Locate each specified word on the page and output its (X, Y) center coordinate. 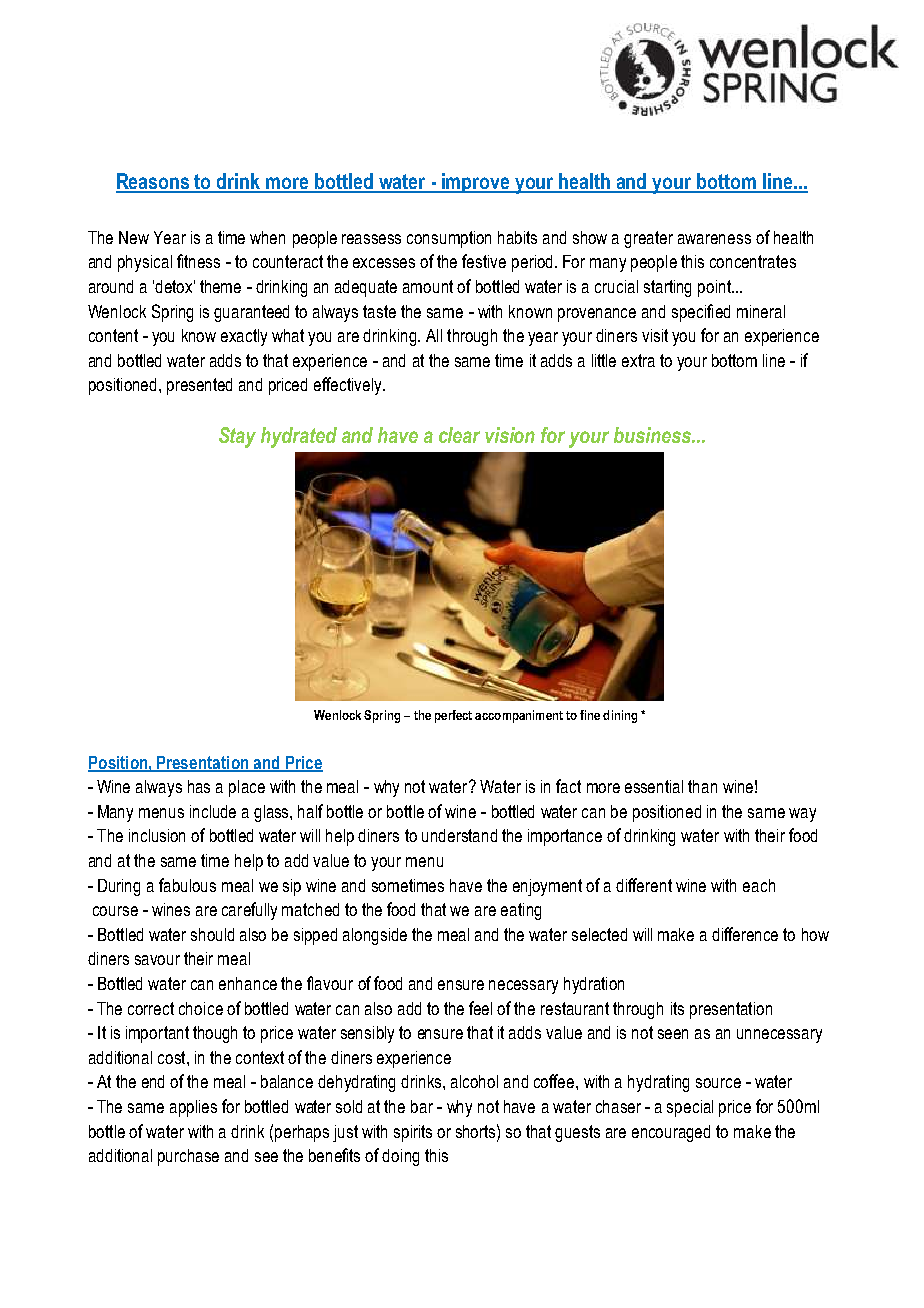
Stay (237, 437)
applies (193, 1108)
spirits (413, 1133)
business (653, 435)
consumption (449, 239)
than (702, 786)
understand (459, 835)
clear (459, 435)
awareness (714, 239)
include (213, 811)
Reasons (154, 182)
